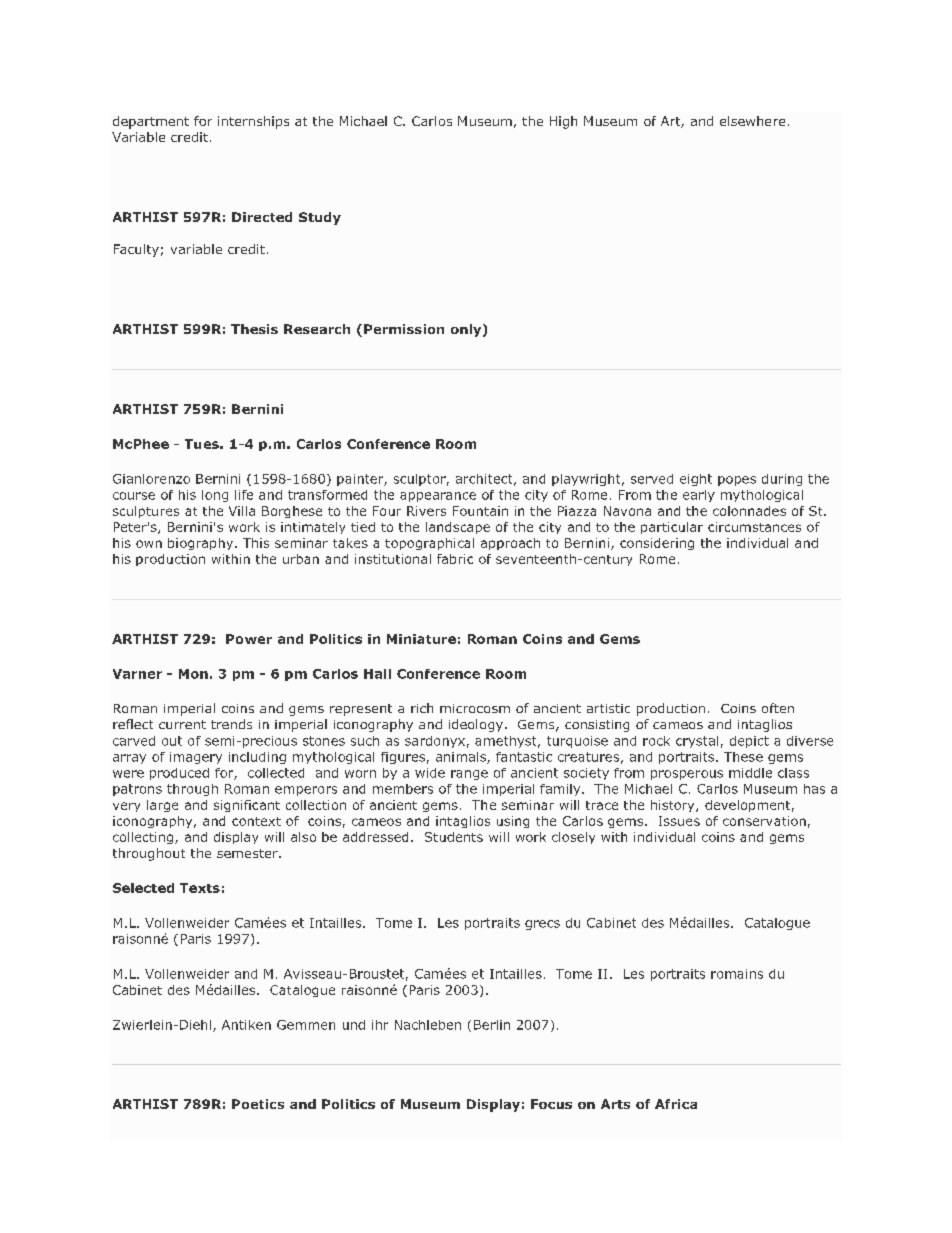 The width and height of the screenshot is (952, 1233). I want to click on Berlin, so click(492, 1025).
